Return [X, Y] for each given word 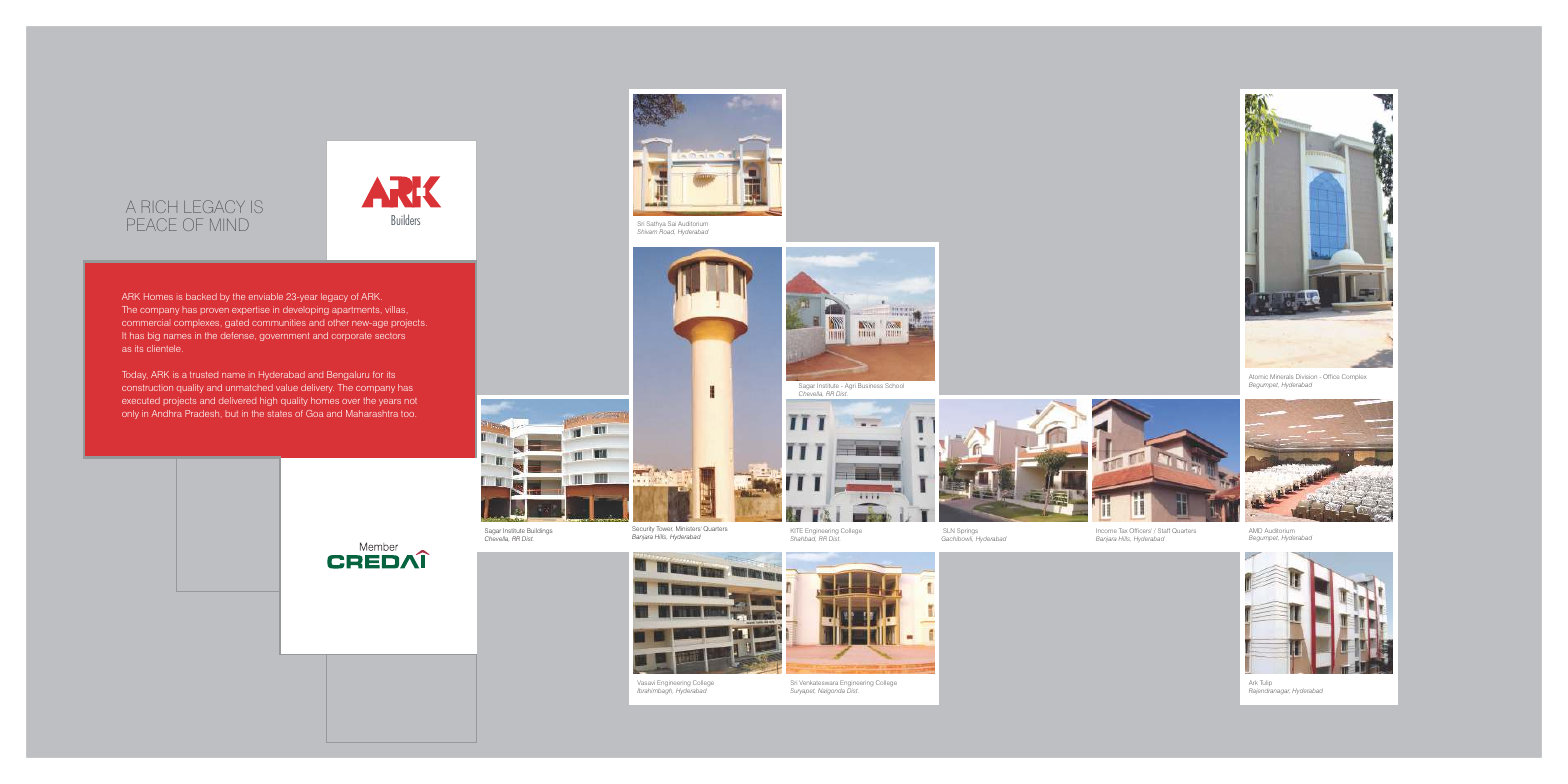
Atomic [1258, 376]
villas [395, 309]
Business [870, 385]
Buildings [539, 532]
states [280, 414]
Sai [672, 223]
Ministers [689, 528]
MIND [229, 224]
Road [666, 231]
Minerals [1281, 376]
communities [279, 322]
